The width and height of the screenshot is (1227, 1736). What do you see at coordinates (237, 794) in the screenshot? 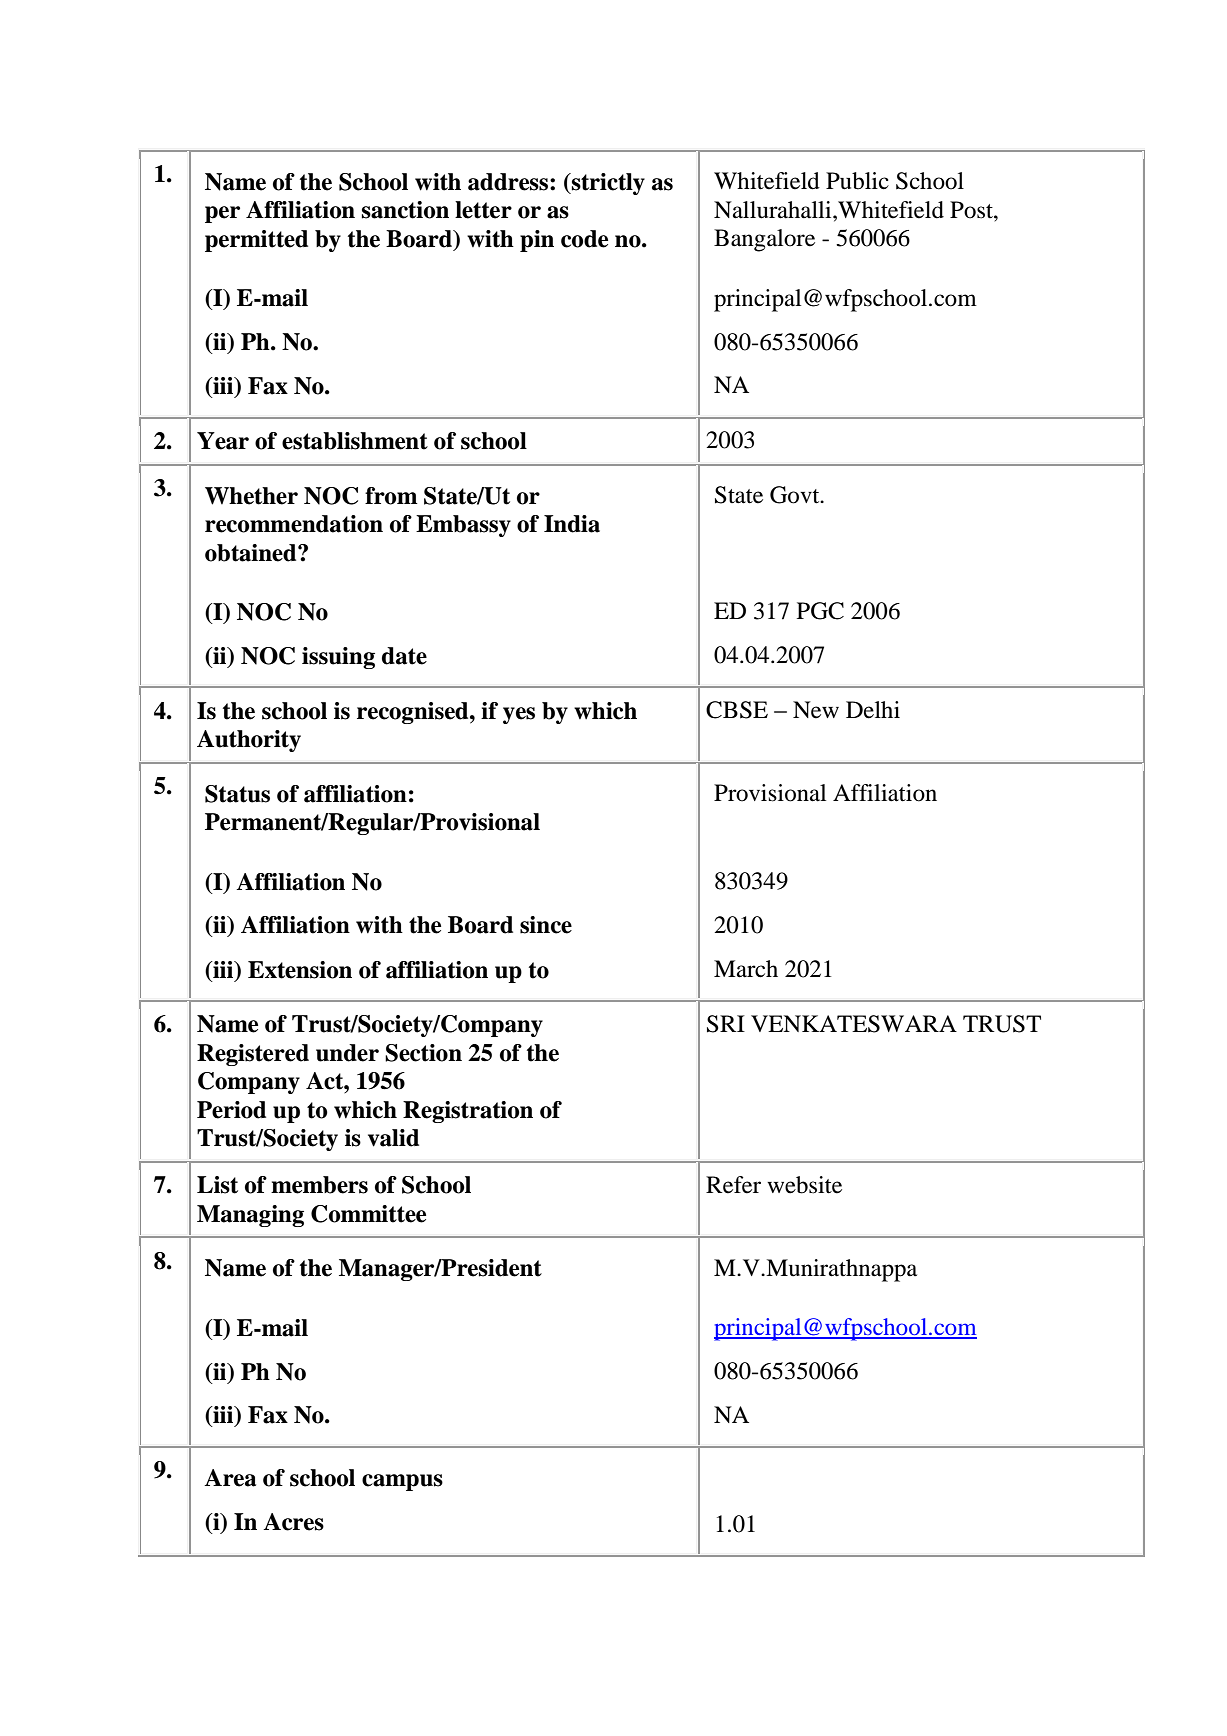
I see `Status` at bounding box center [237, 794].
